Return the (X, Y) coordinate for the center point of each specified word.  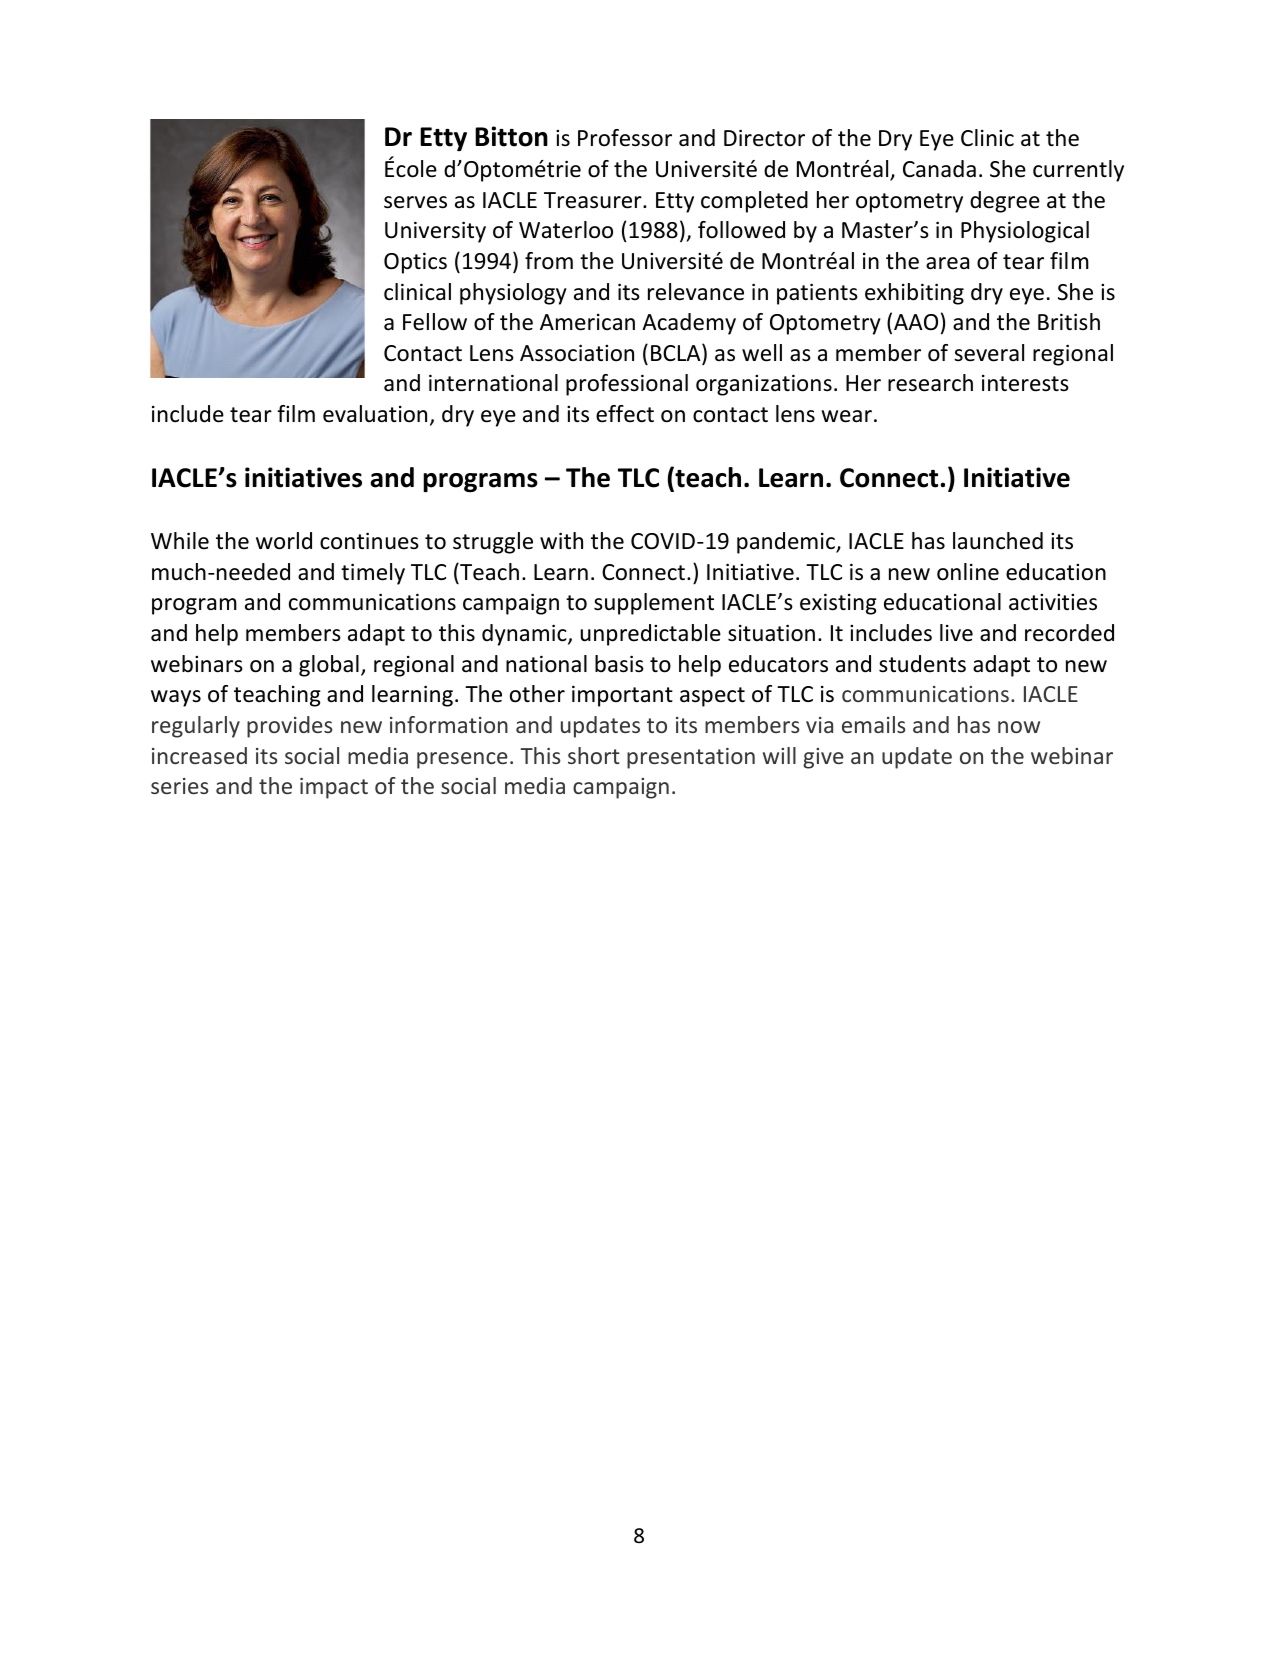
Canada (939, 169)
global (329, 666)
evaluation (375, 414)
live (956, 633)
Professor (625, 138)
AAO (916, 322)
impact (334, 788)
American (587, 322)
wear (846, 416)
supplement (654, 604)
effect (625, 414)
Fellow (435, 322)
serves (415, 202)
